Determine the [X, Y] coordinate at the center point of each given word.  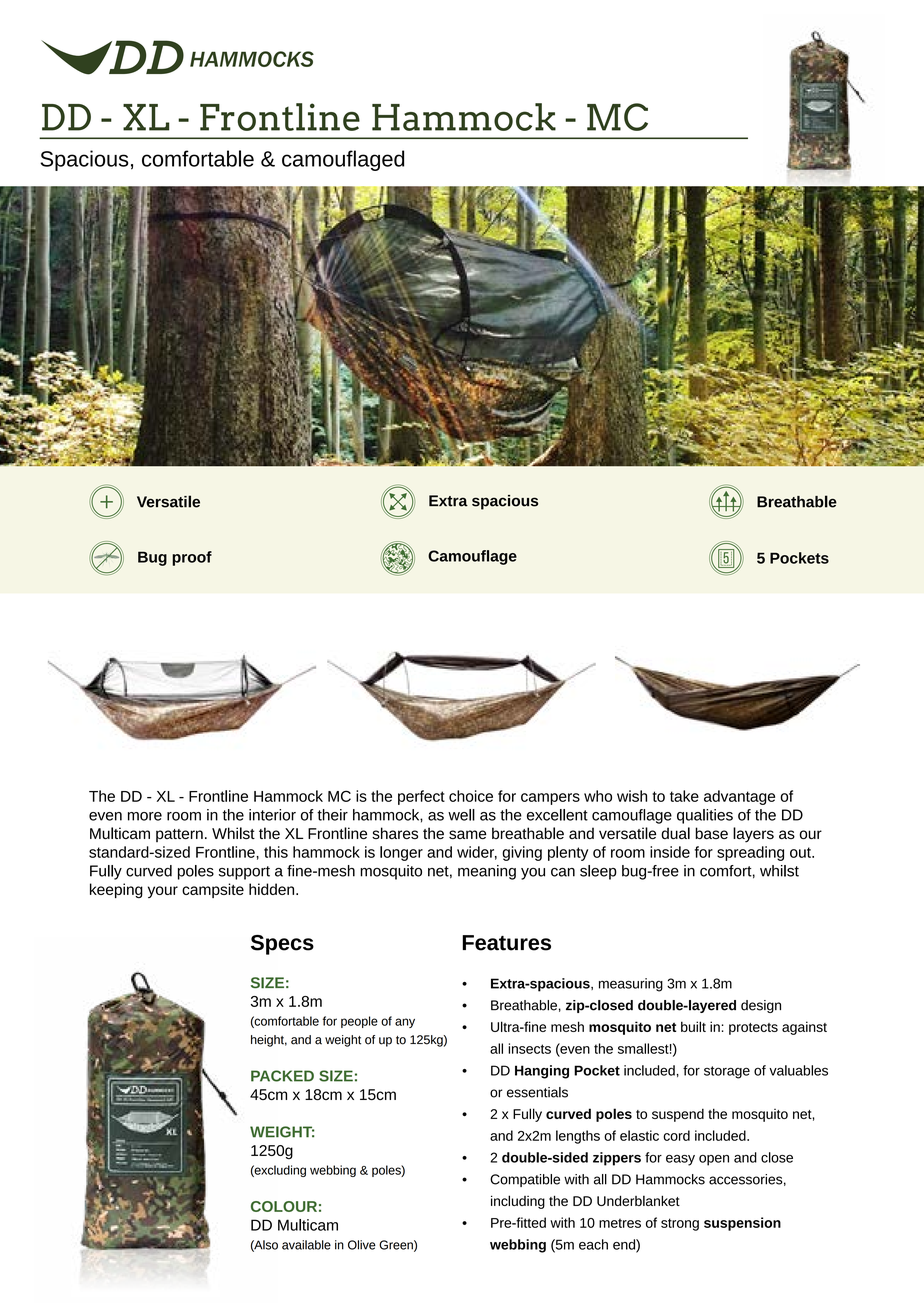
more [145, 816]
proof [192, 558]
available [306, 1245]
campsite [213, 890]
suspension [742, 1224]
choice [471, 796]
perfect [421, 797]
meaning [487, 872]
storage [727, 1072]
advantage [739, 797]
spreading [750, 853]
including [518, 1202]
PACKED [282, 1076]
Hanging [542, 1072]
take [684, 796]
